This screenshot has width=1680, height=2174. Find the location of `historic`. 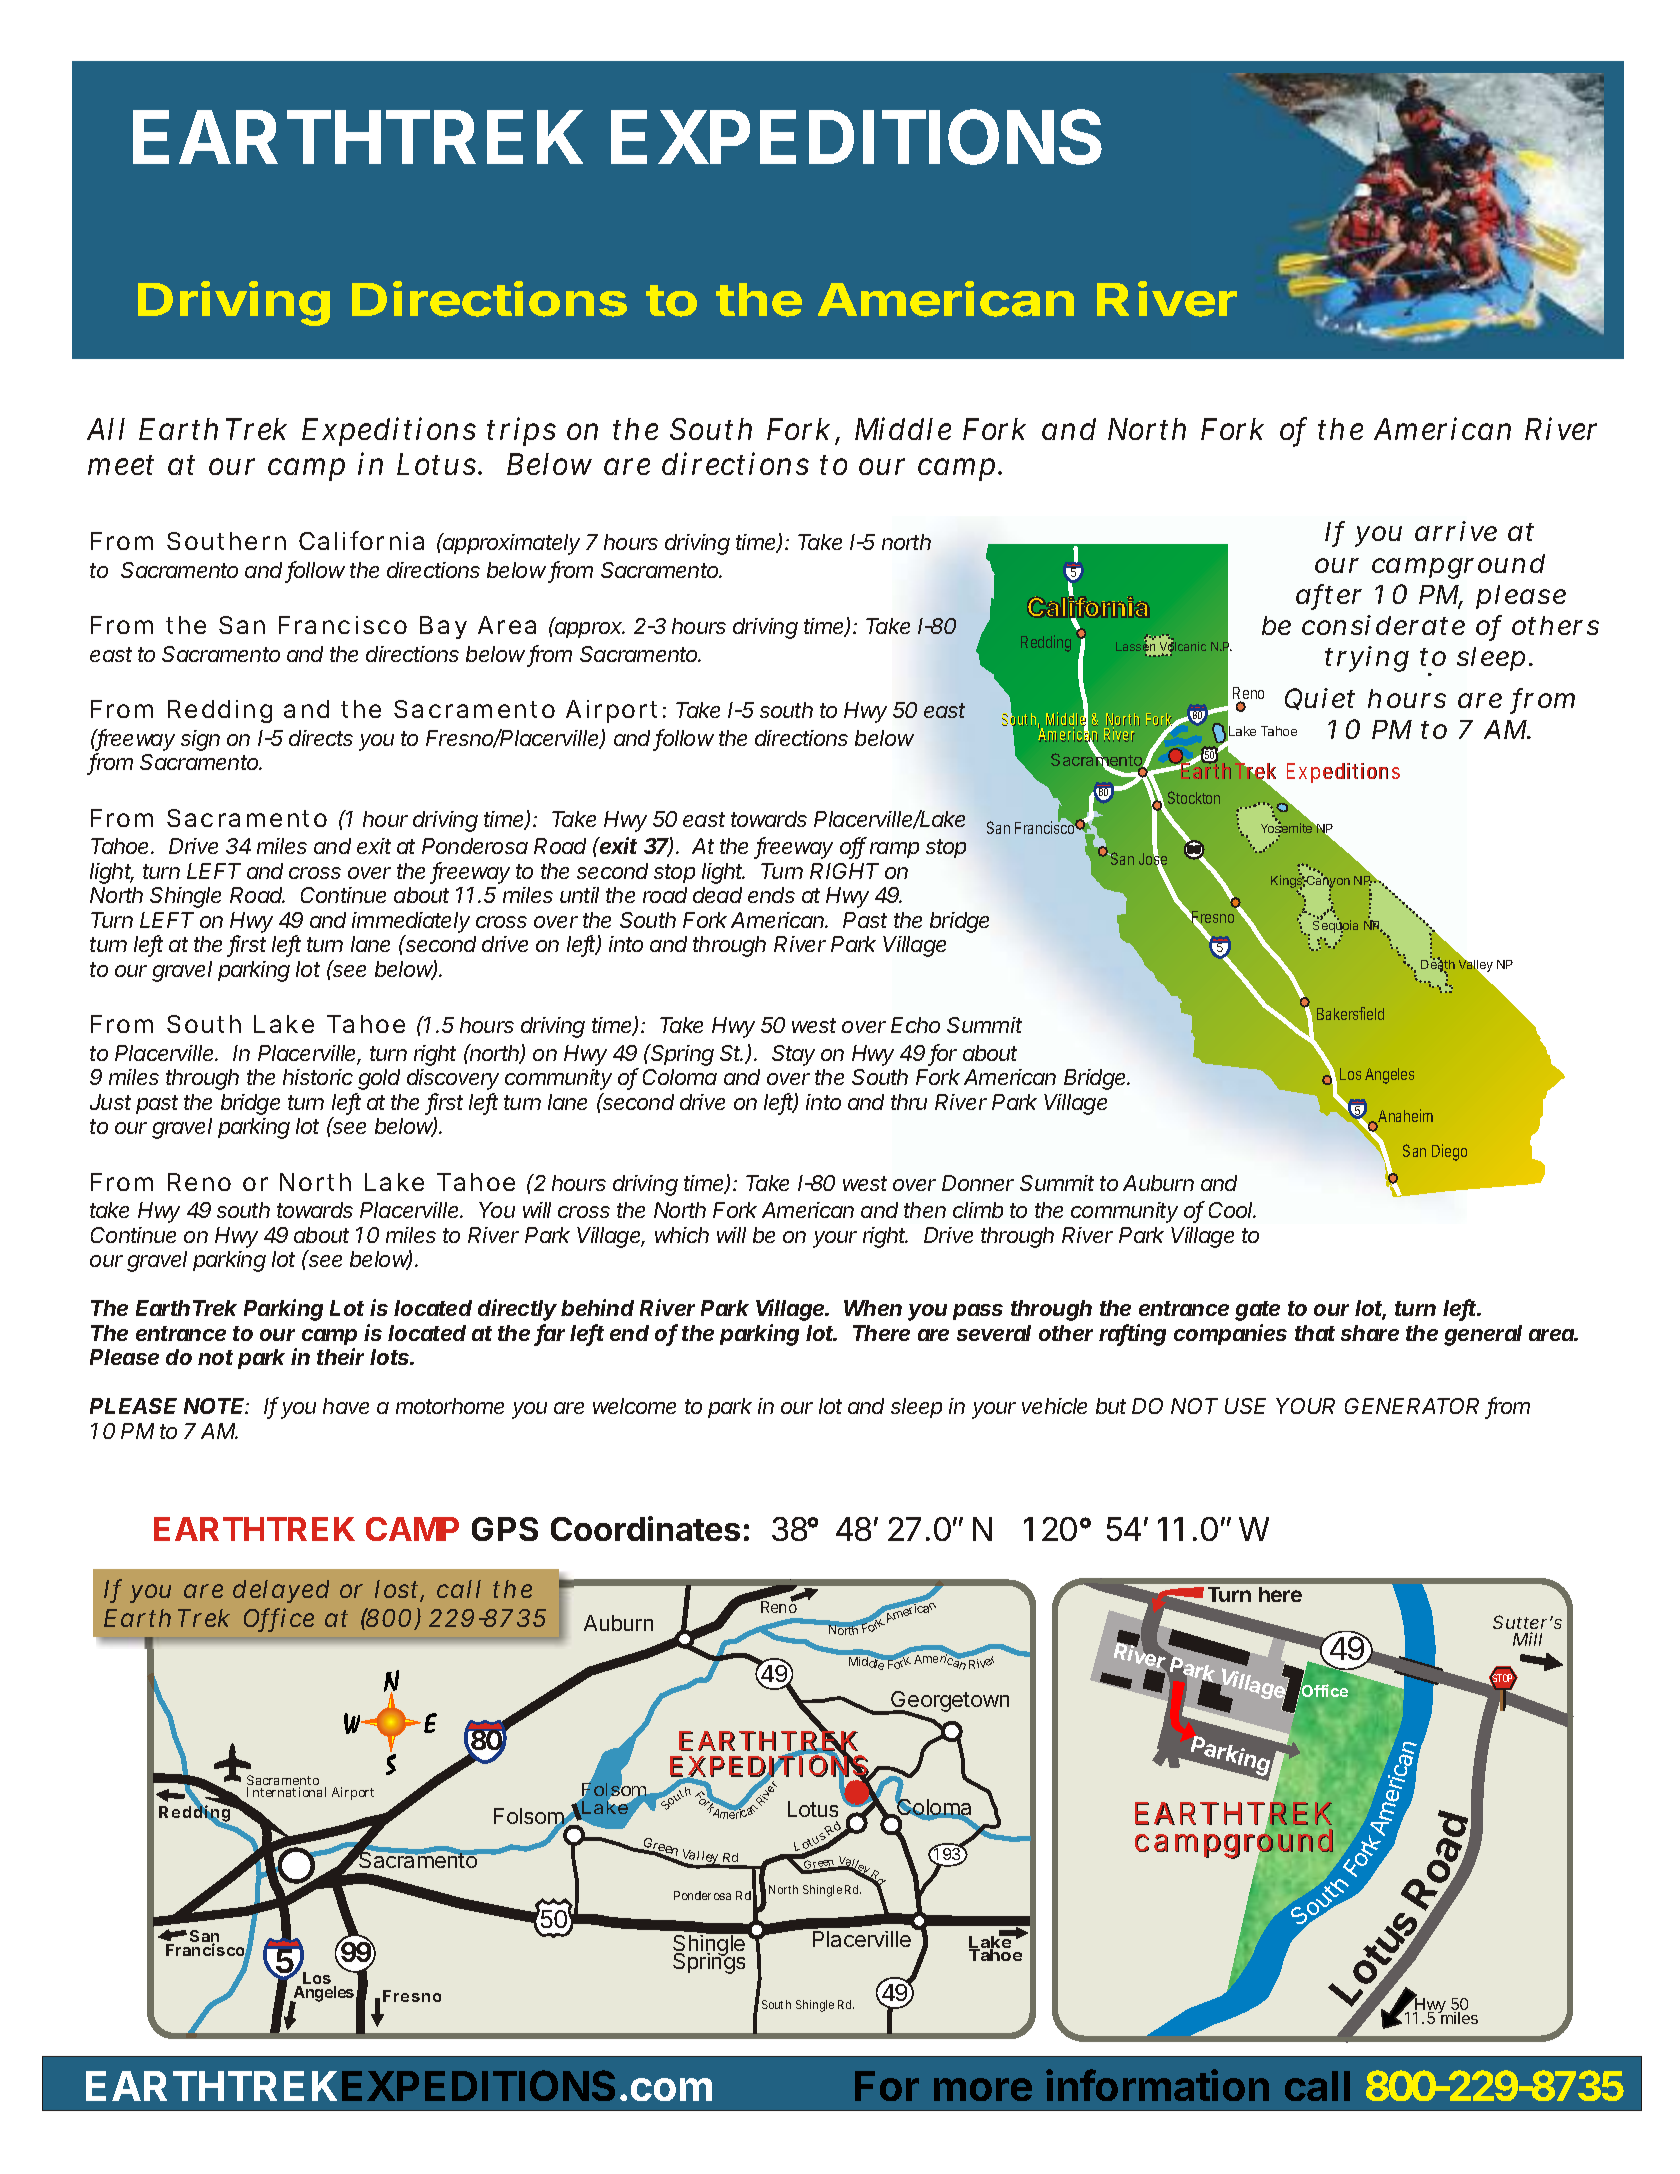

historic is located at coordinates (318, 1077).
